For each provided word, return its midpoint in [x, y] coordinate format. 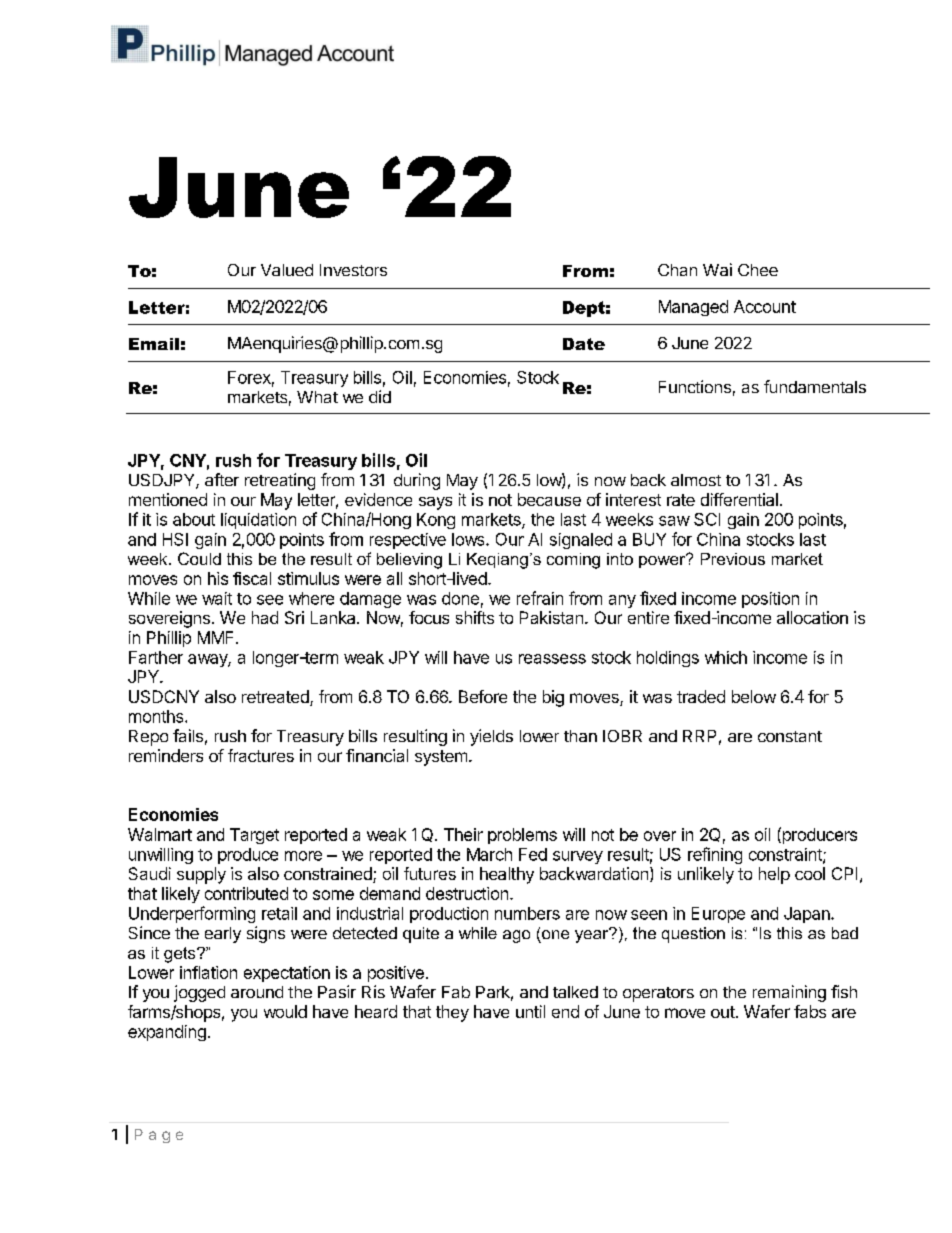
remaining [789, 993]
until [530, 1011]
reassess [552, 659]
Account [765, 306]
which [726, 657]
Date [584, 344]
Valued [287, 270]
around [257, 992]
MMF [217, 637]
